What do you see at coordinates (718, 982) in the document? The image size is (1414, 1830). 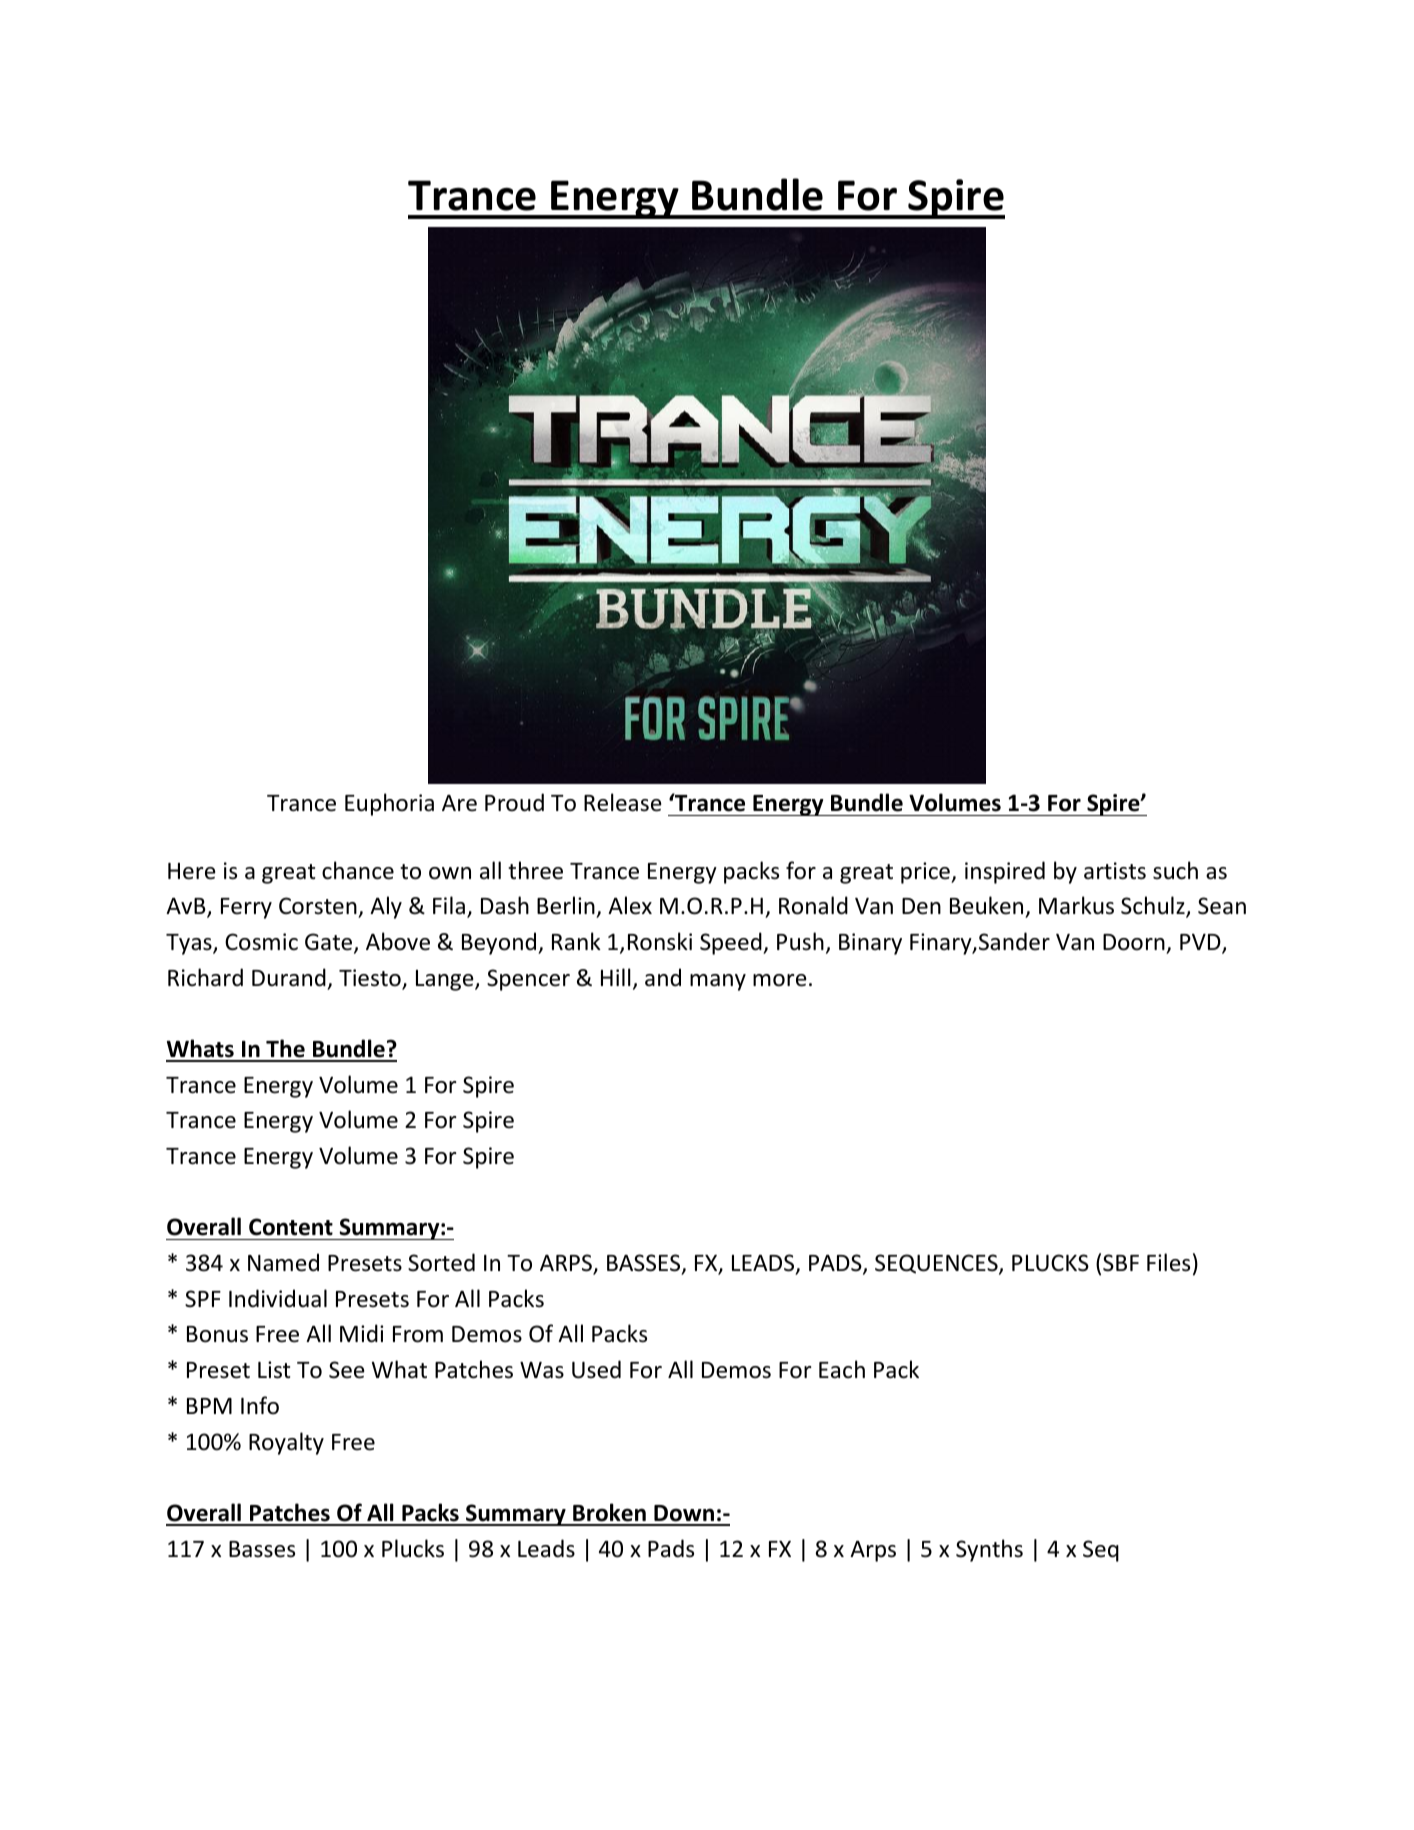 I see `many` at bounding box center [718, 982].
